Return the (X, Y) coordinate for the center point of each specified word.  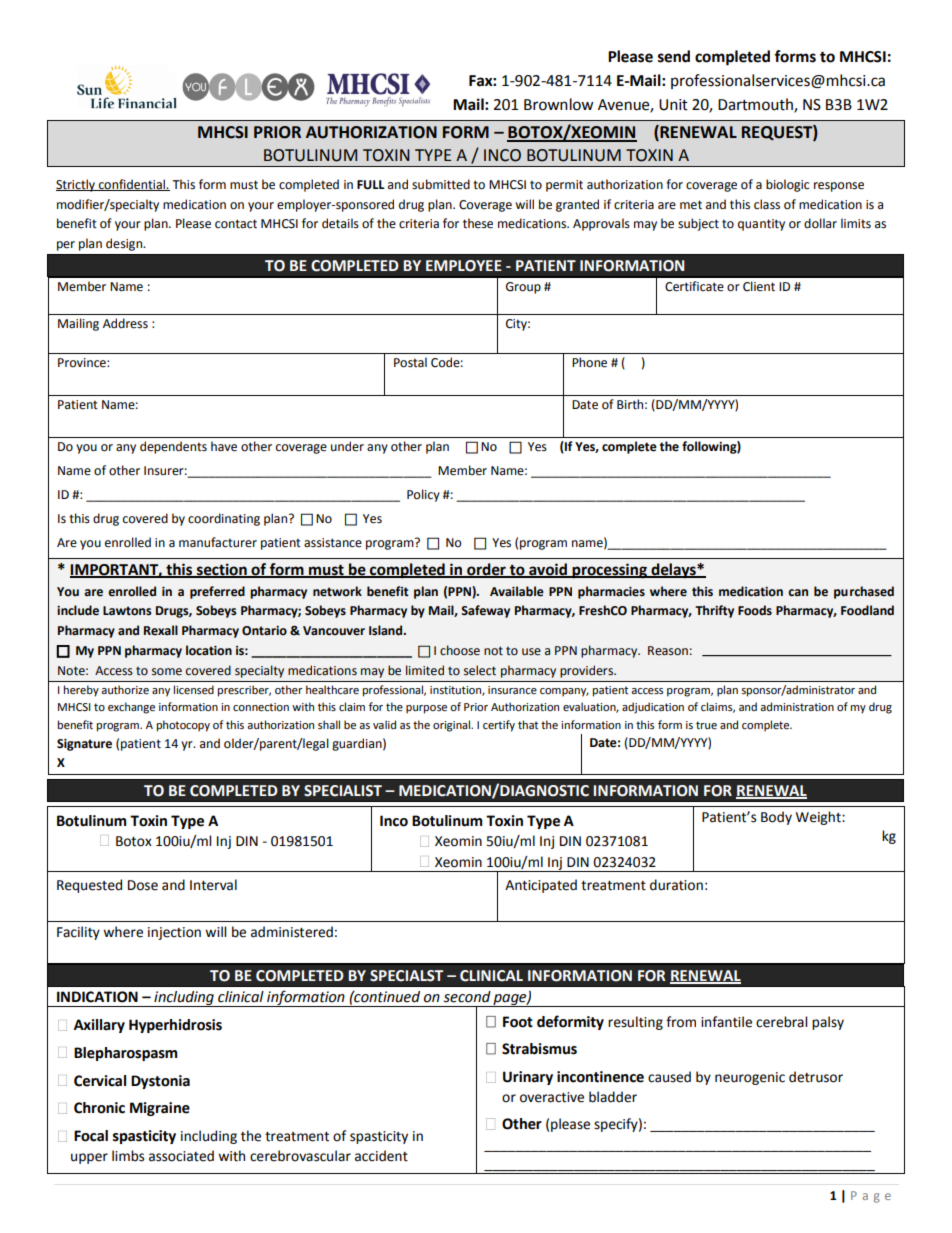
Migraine (160, 1109)
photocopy (183, 726)
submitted (441, 184)
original (453, 726)
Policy (423, 495)
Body (776, 818)
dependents (173, 447)
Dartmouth (756, 105)
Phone (589, 362)
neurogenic (750, 1078)
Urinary (528, 1078)
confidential (131, 185)
